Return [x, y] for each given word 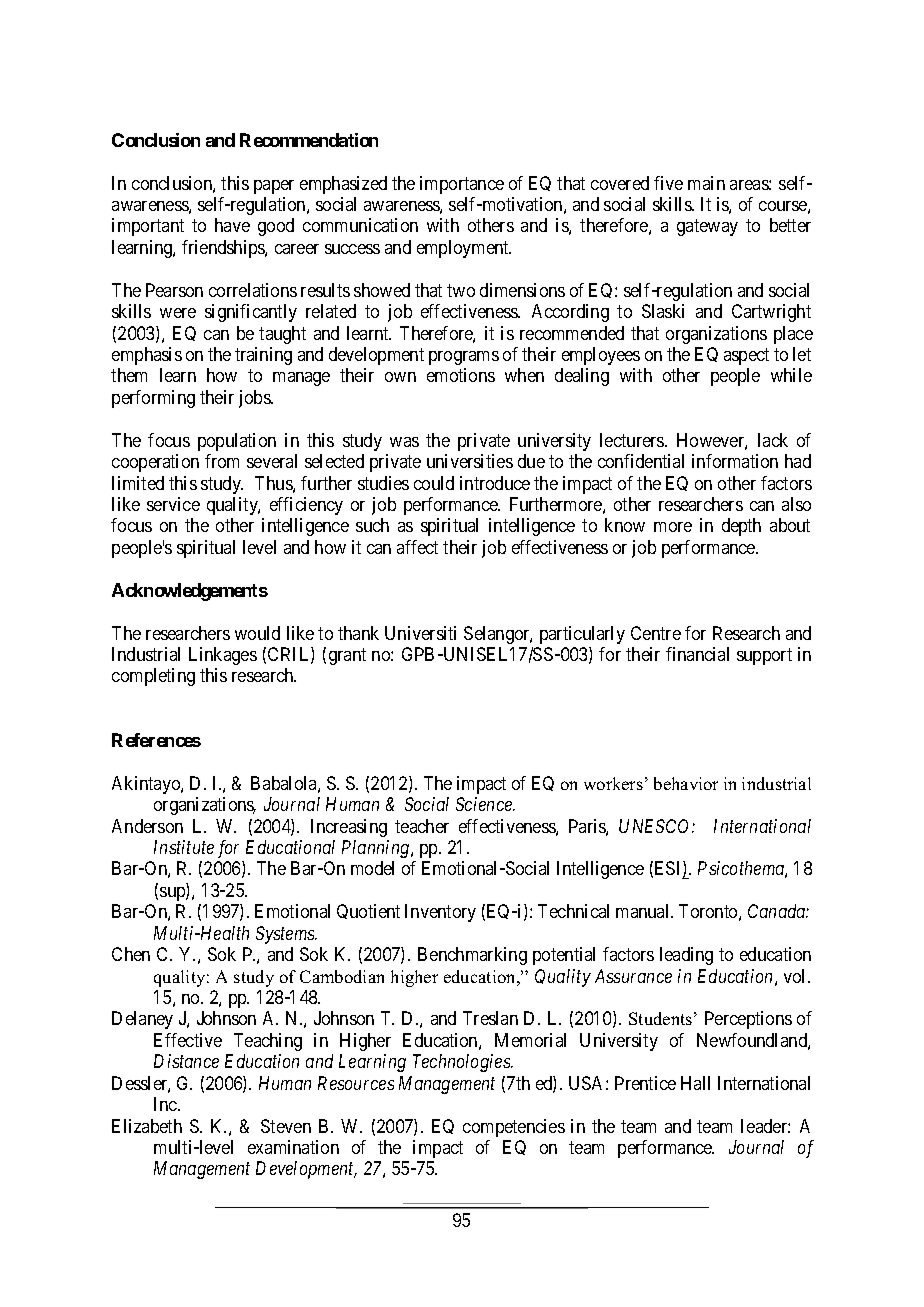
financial [697, 654]
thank [358, 633]
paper [274, 187]
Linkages [223, 656]
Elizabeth [147, 1126]
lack [773, 440]
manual [644, 911]
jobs [255, 399]
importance [462, 185]
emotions [461, 375]
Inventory [440, 913]
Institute [184, 847]
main [706, 183]
